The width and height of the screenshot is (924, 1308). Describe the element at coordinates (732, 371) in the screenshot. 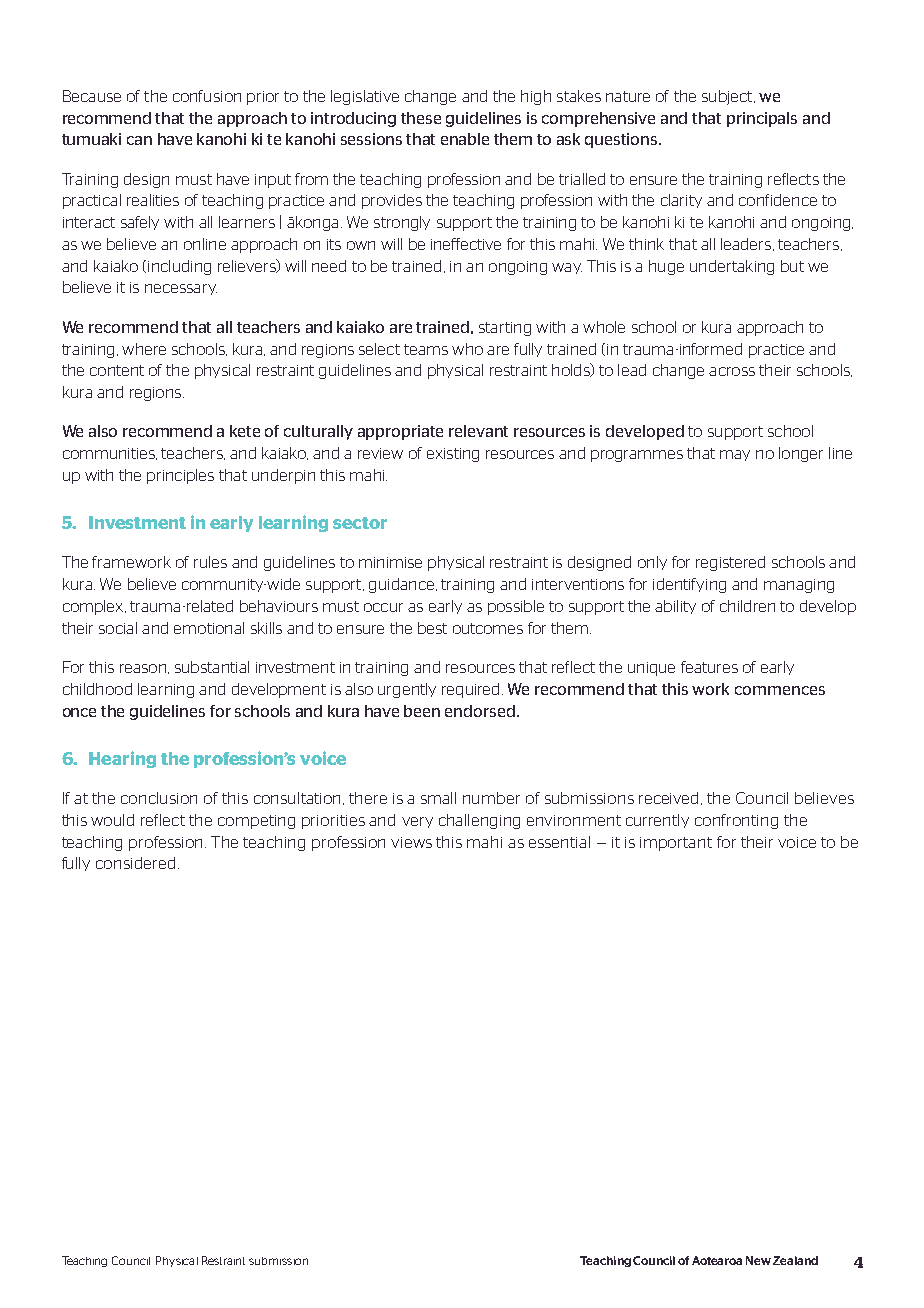

I see `across` at that location.
